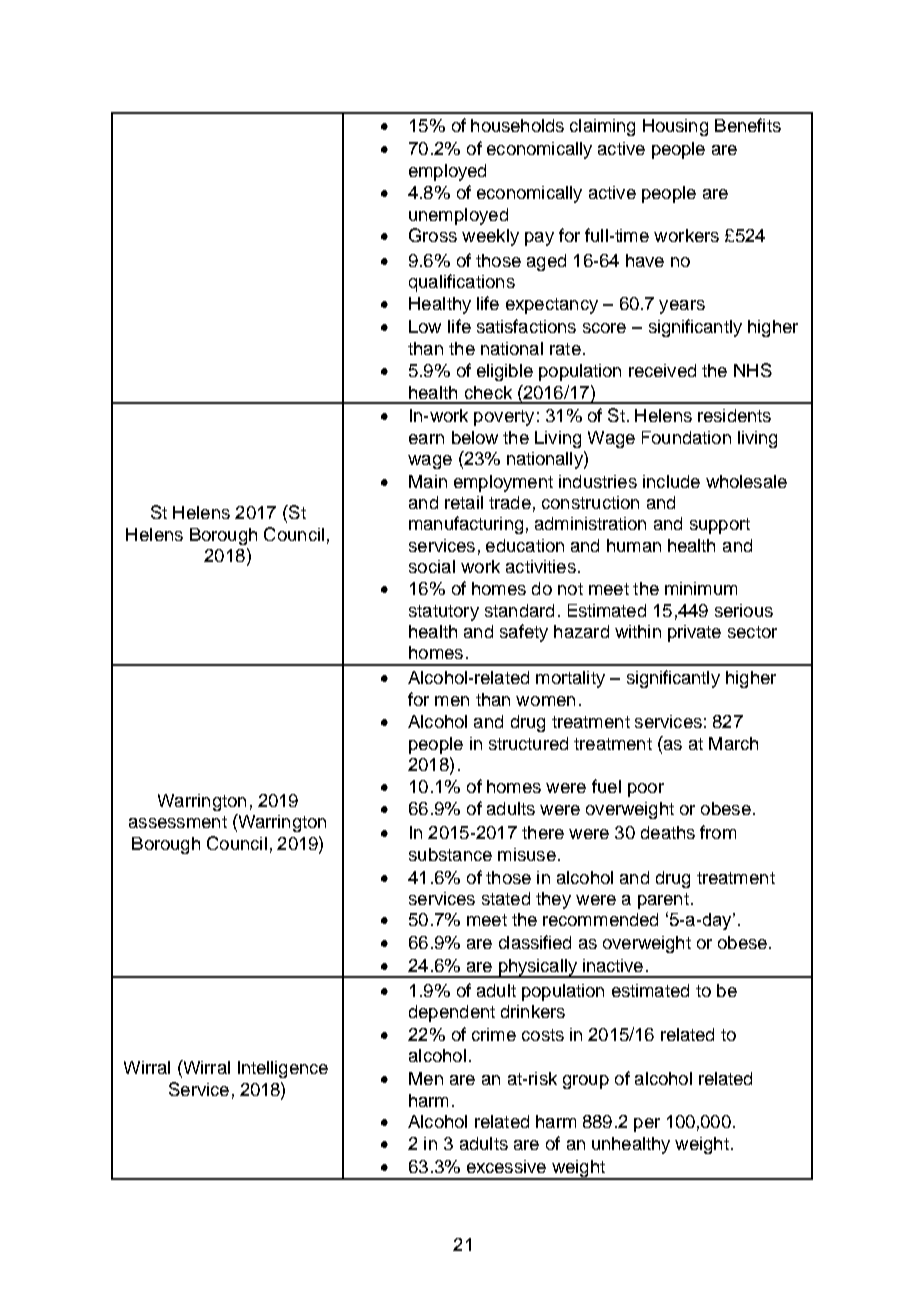 Image resolution: width=924 pixels, height=1309 pixels. I want to click on Main, so click(428, 481).
